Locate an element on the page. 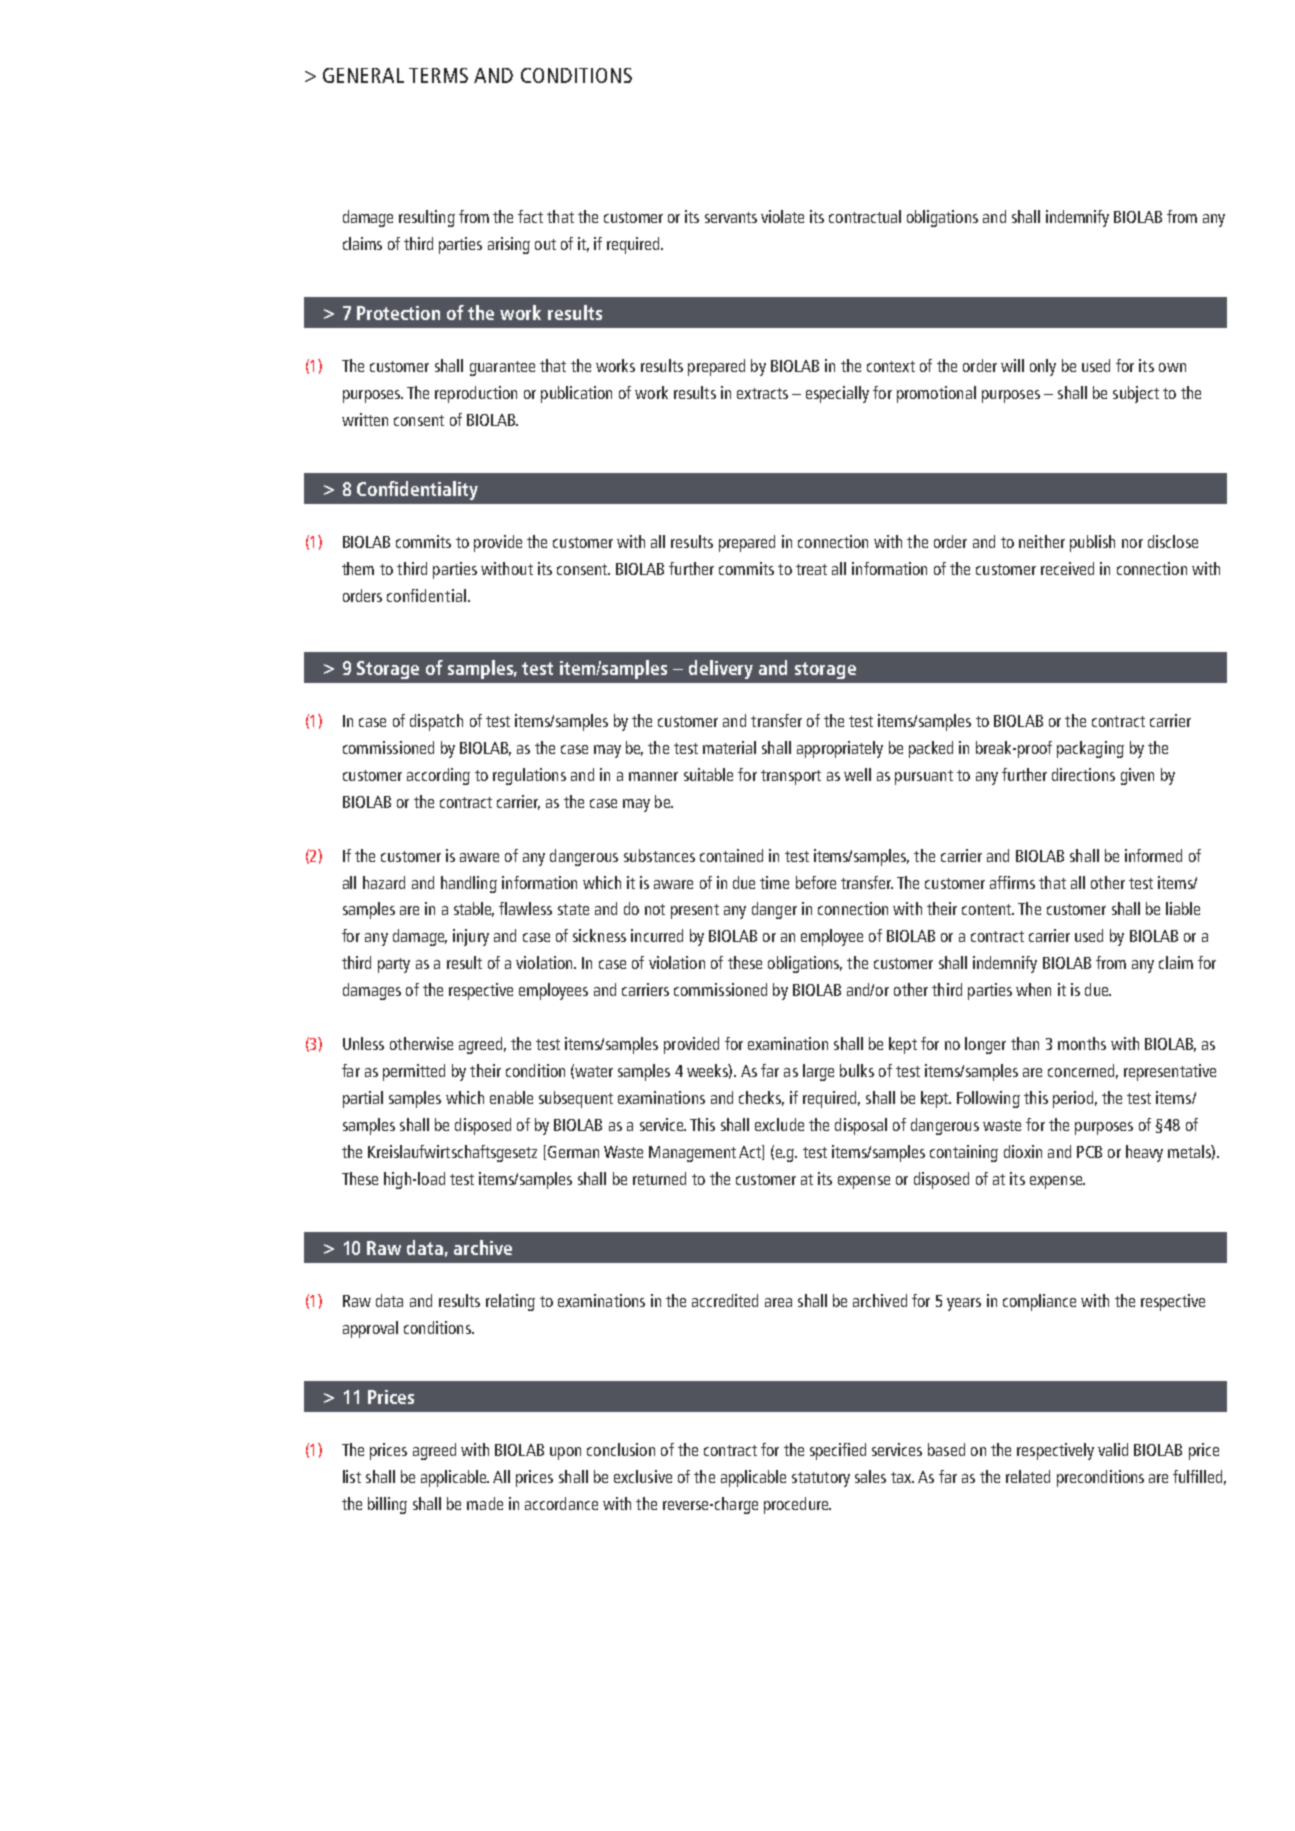  violate is located at coordinates (782, 216).
